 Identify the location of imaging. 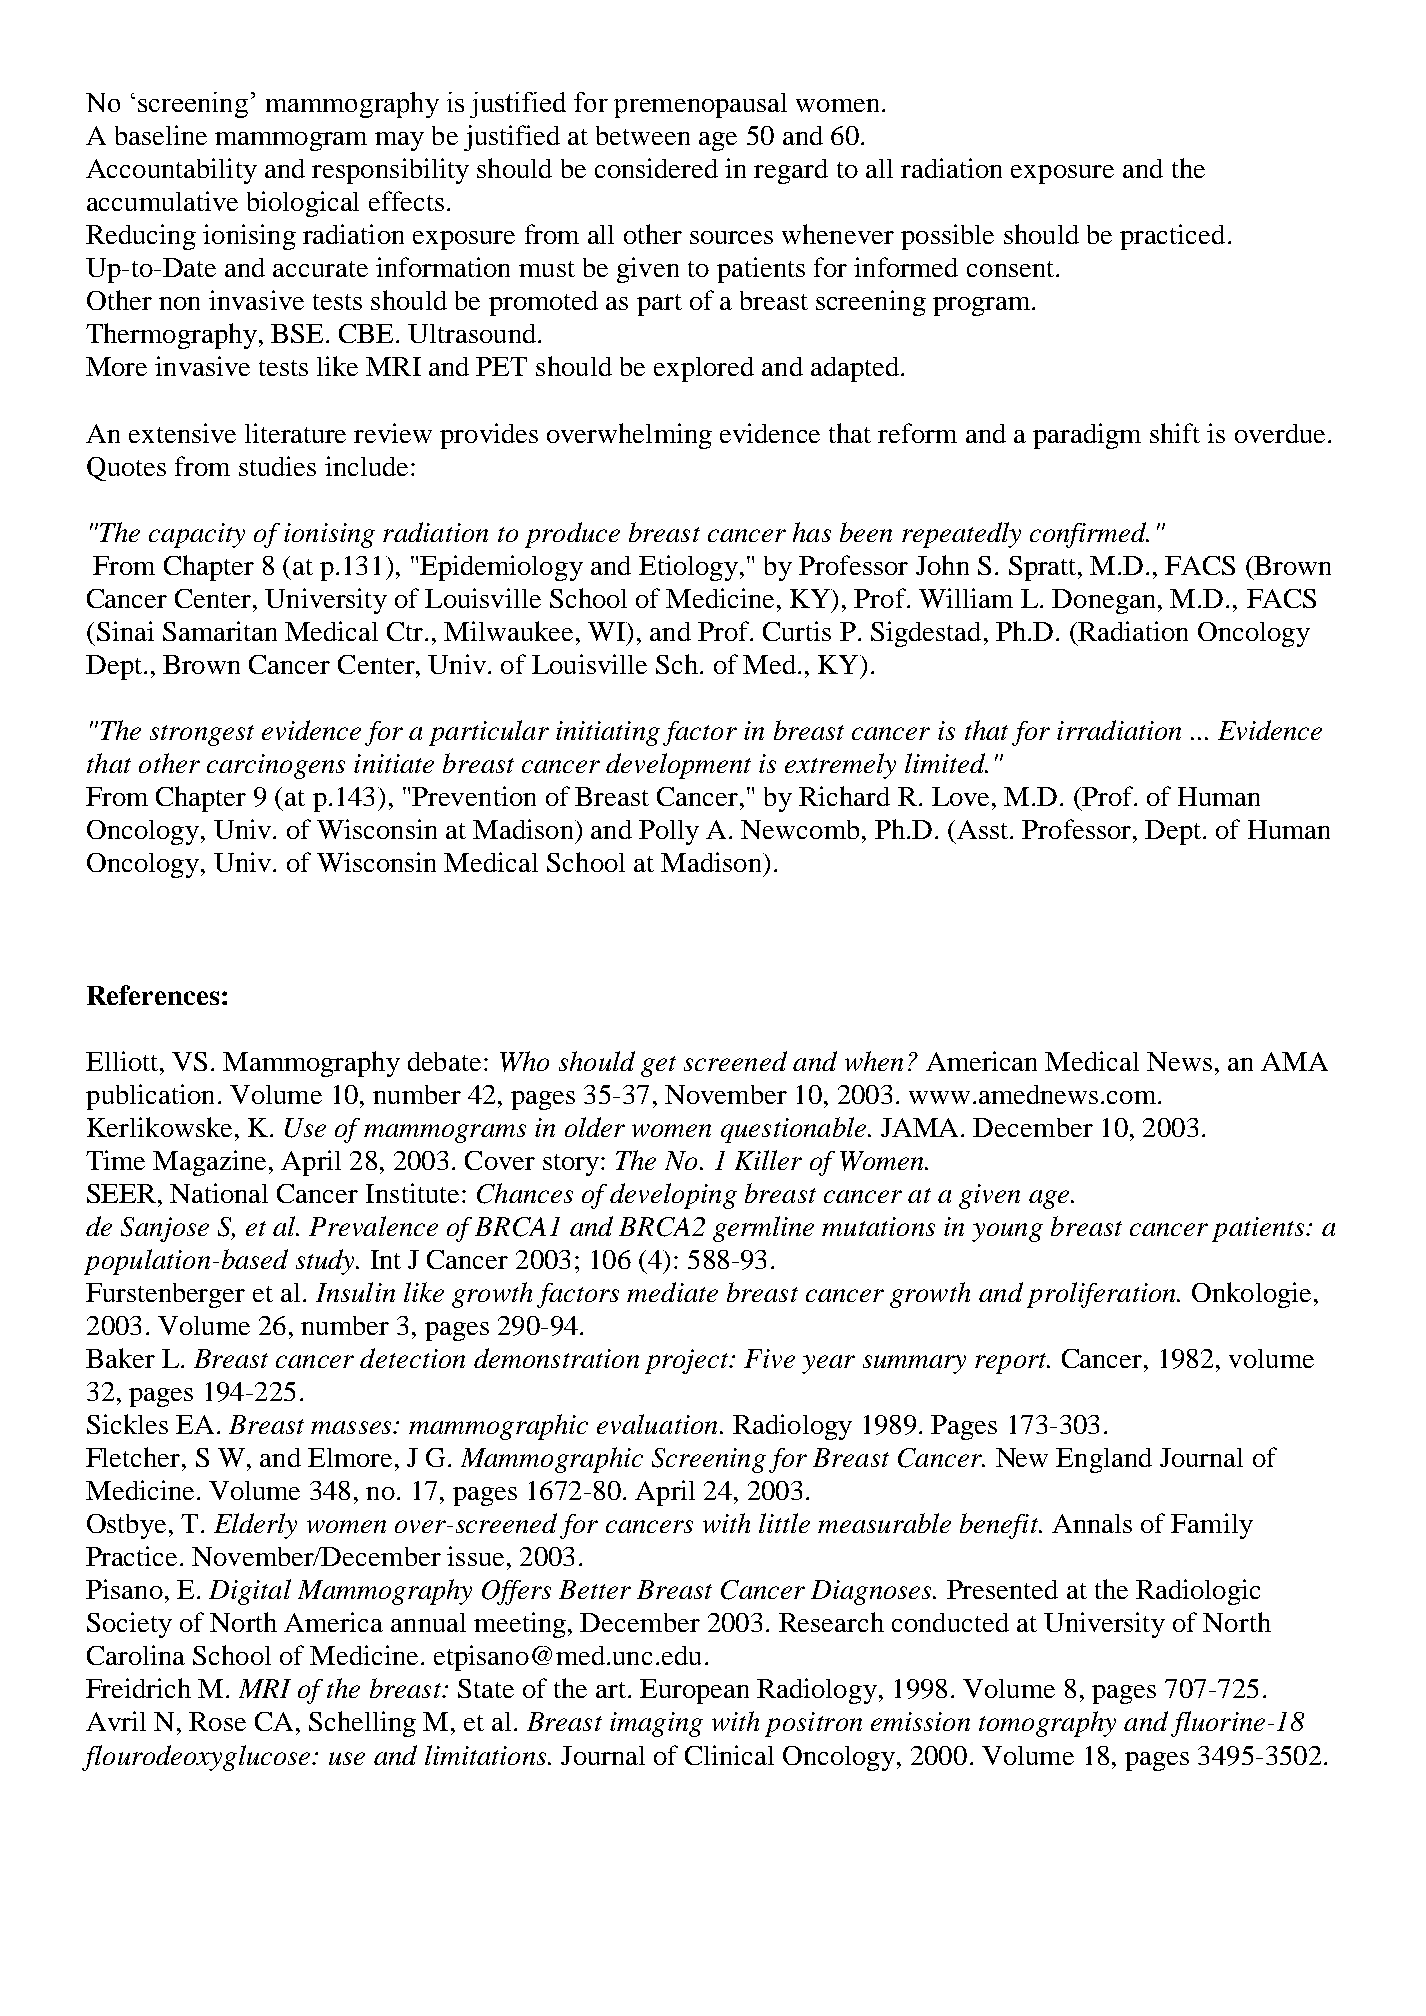
(656, 1724).
